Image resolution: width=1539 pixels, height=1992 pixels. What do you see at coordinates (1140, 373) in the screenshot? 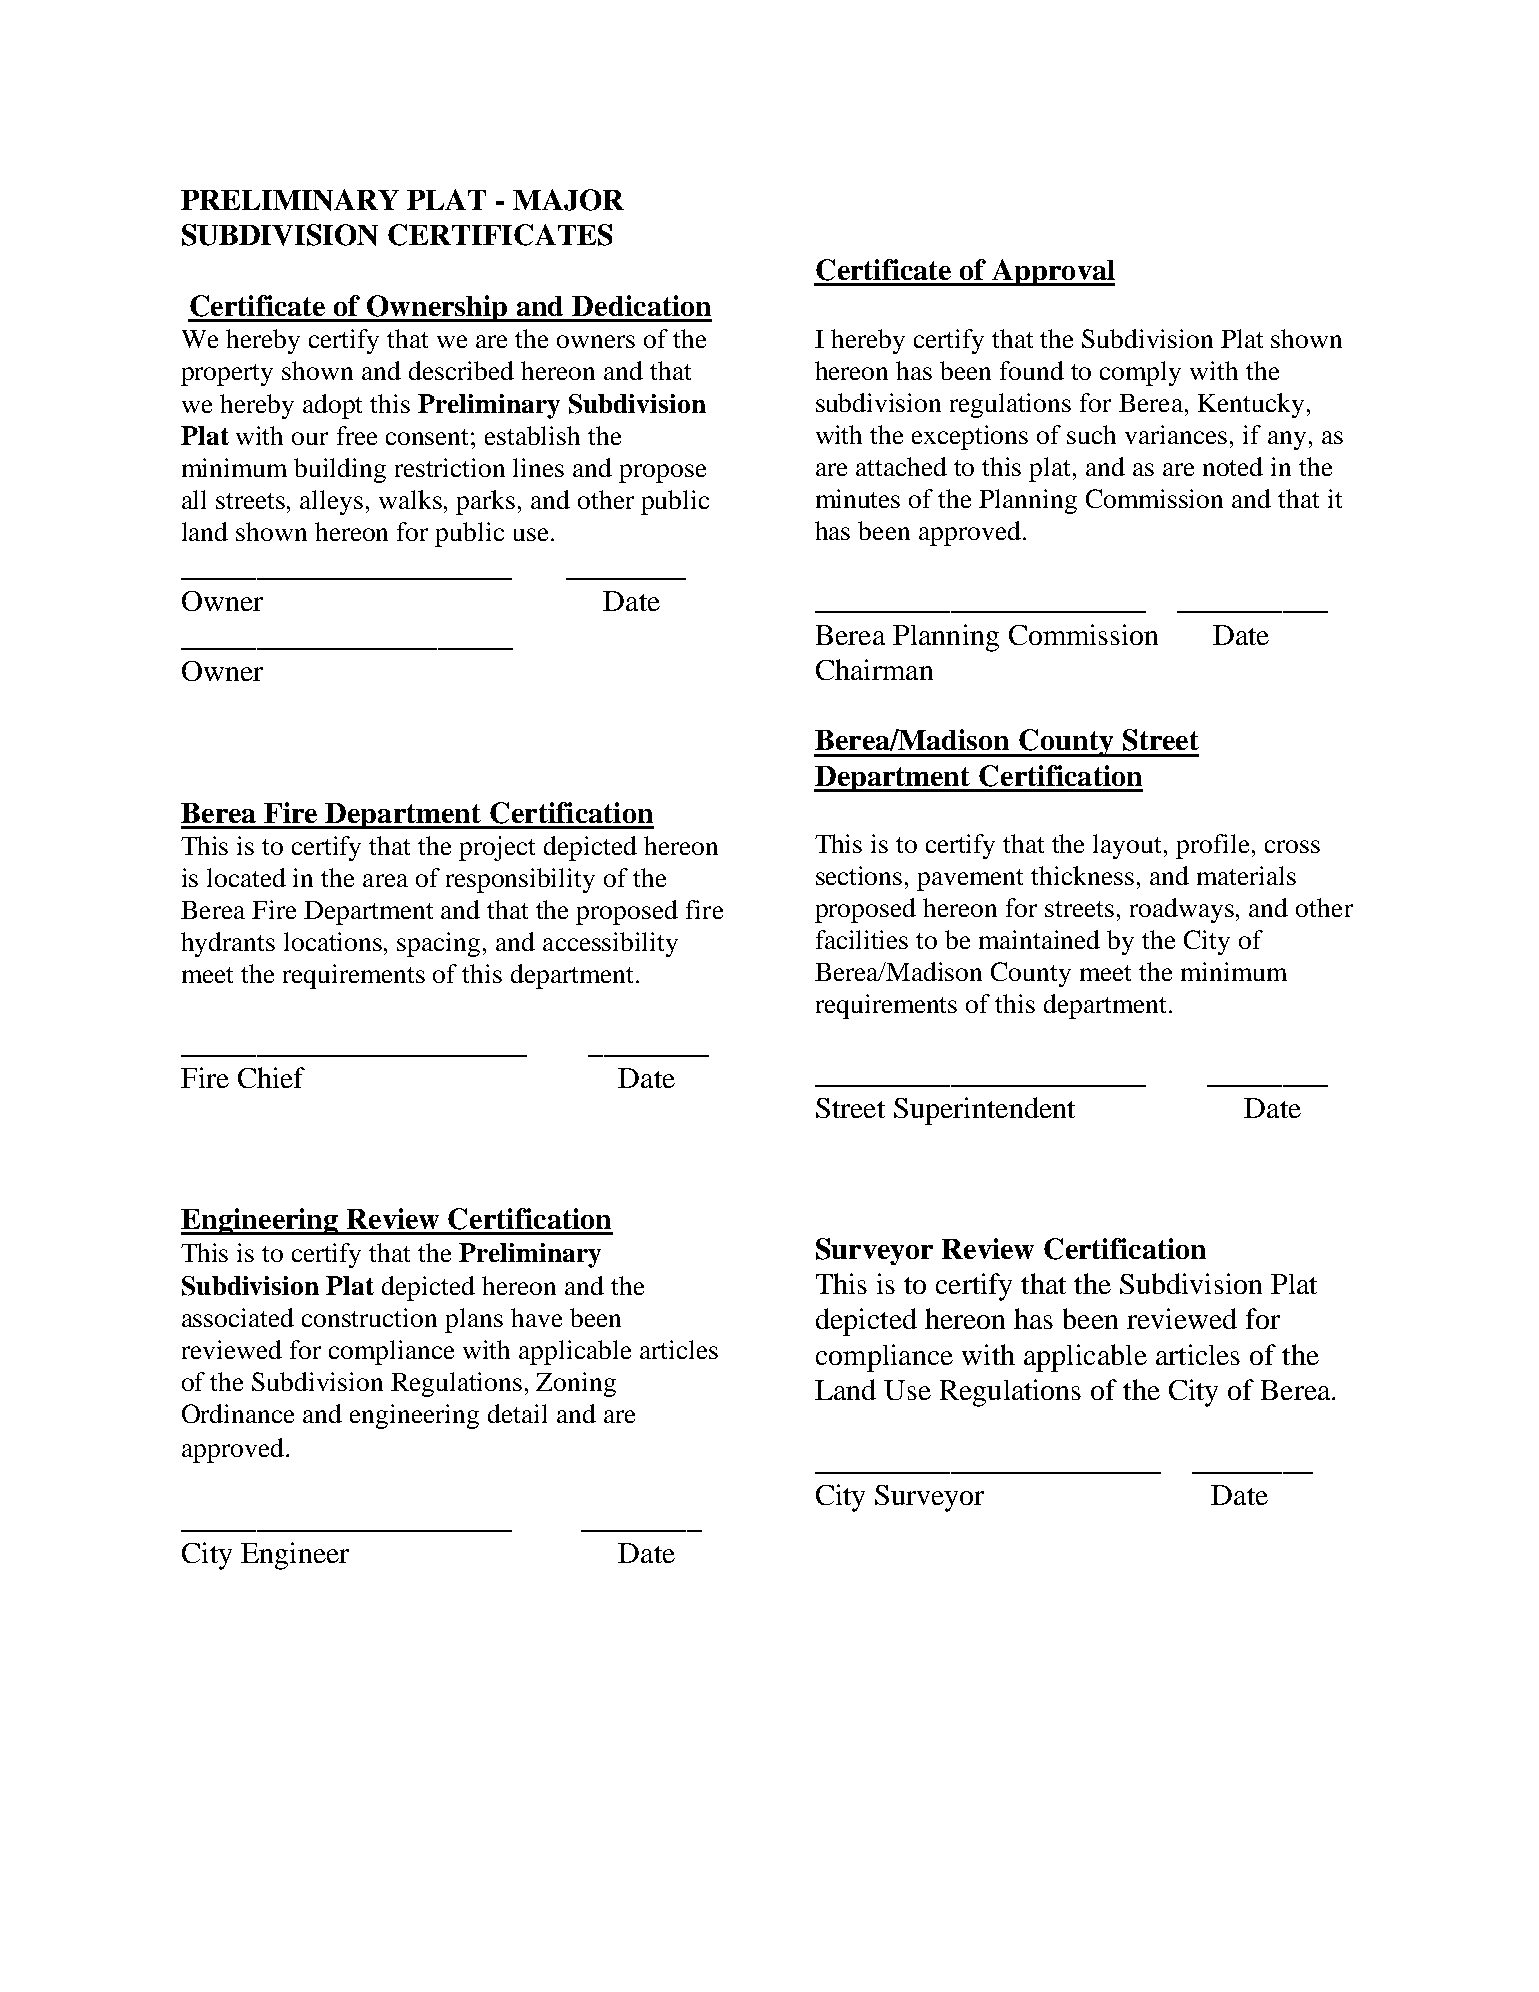
I see `comply` at bounding box center [1140, 373].
